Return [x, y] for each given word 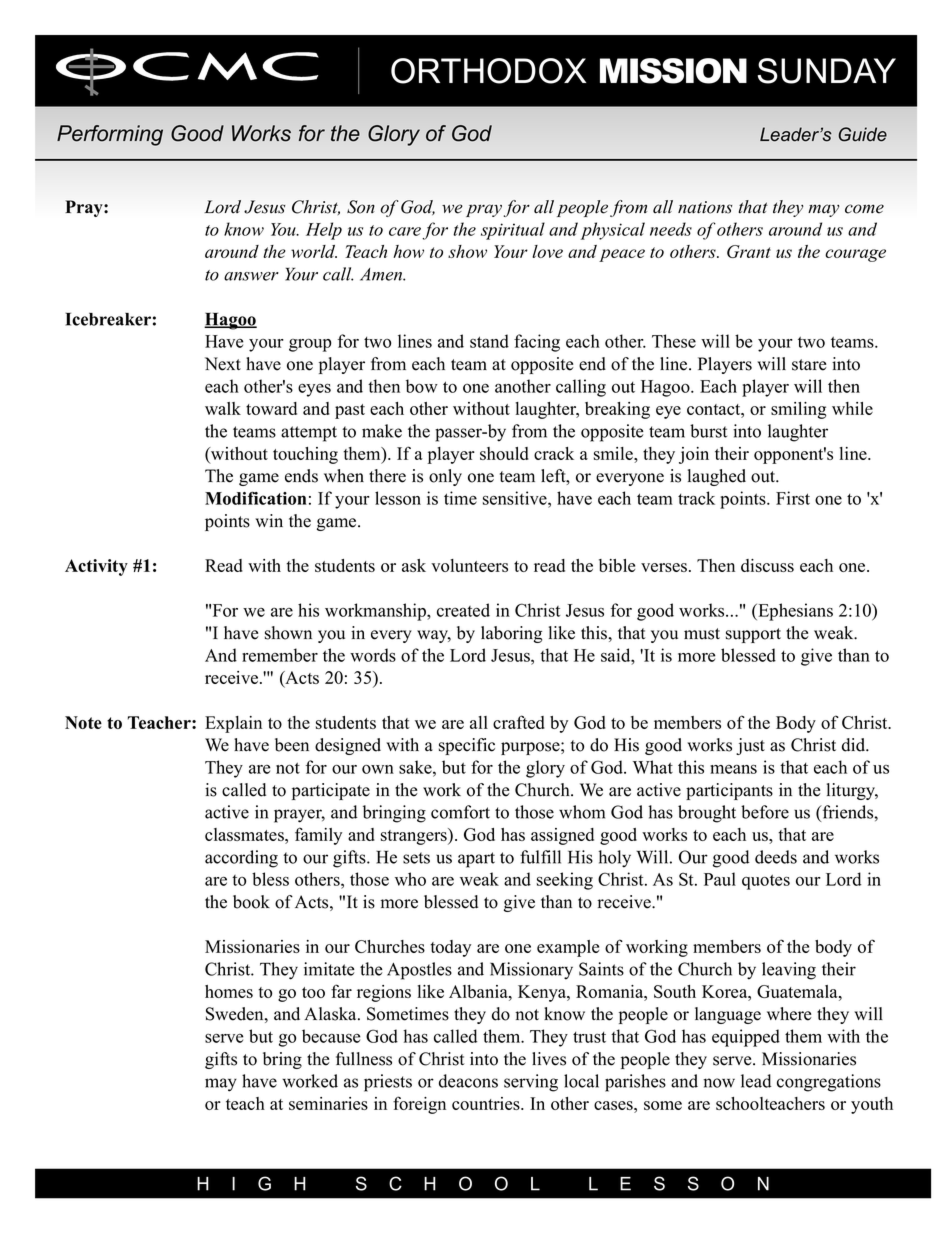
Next [223, 364]
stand [489, 341]
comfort [460, 812]
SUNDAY [827, 71]
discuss [767, 565]
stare [809, 365]
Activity [96, 567]
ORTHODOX [488, 71]
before [765, 812]
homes [229, 991]
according [241, 859]
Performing [110, 135]
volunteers [469, 565]
